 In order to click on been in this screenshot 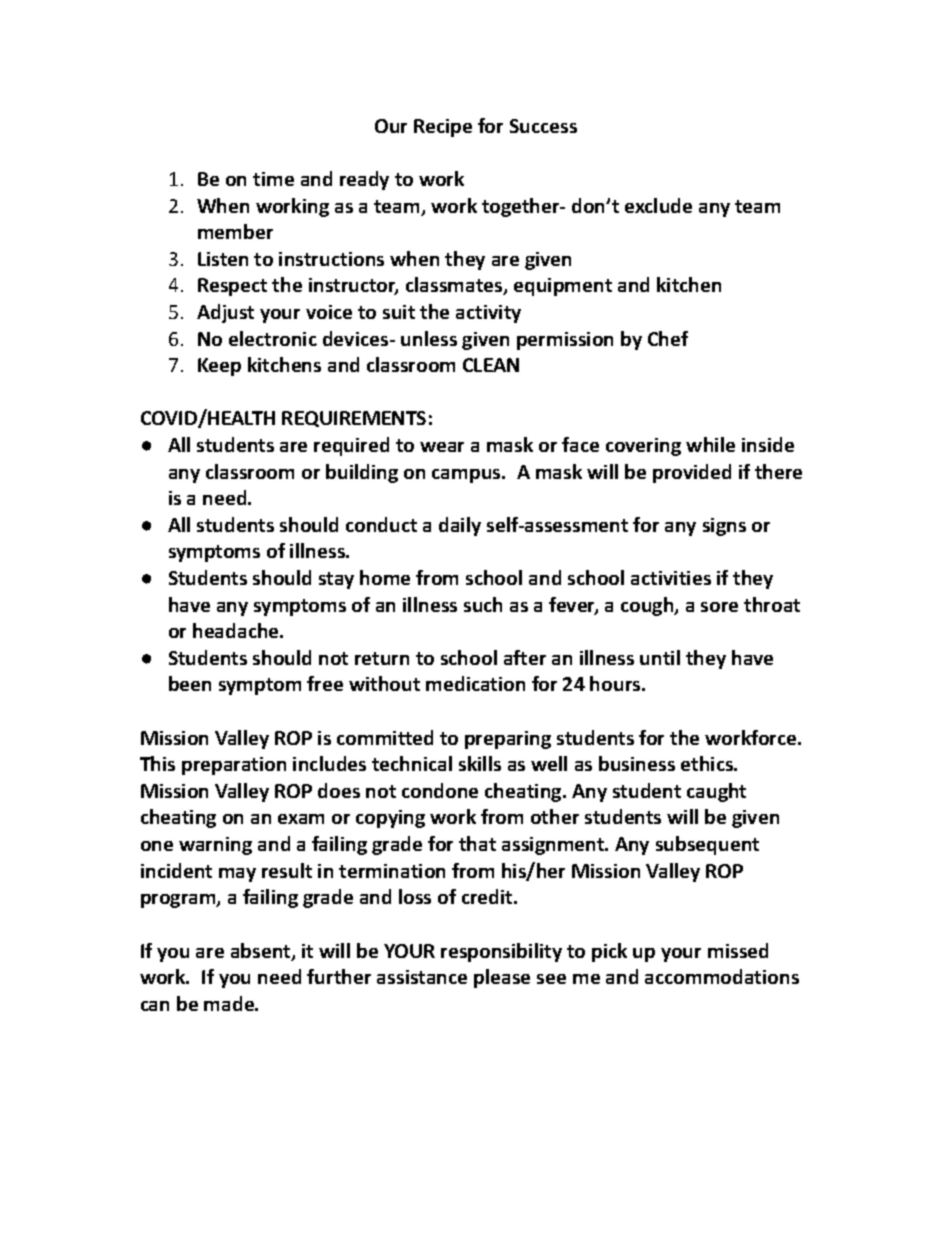, I will do `click(190, 683)`.
